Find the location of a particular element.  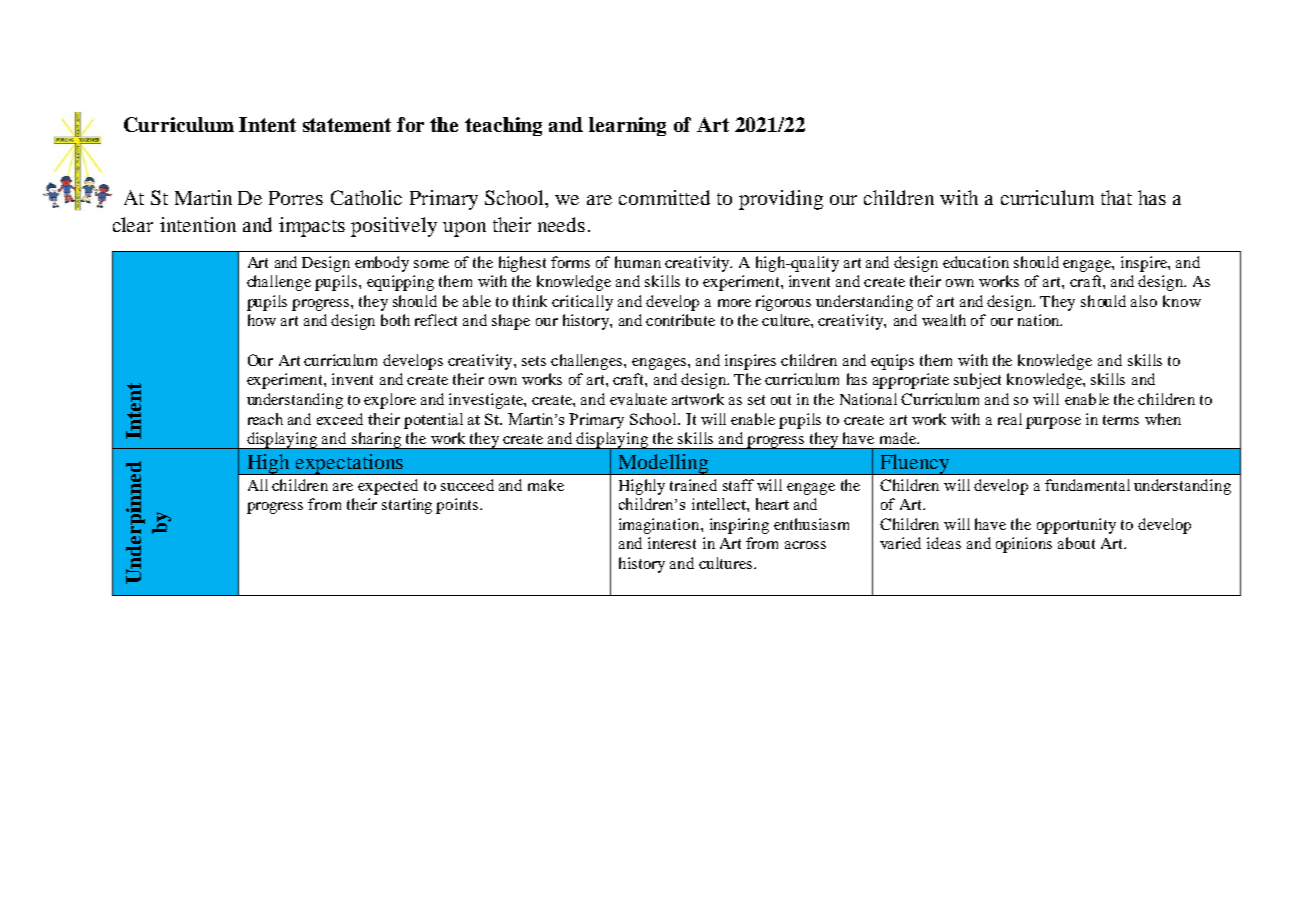

opportunity is located at coordinates (1076, 526).
